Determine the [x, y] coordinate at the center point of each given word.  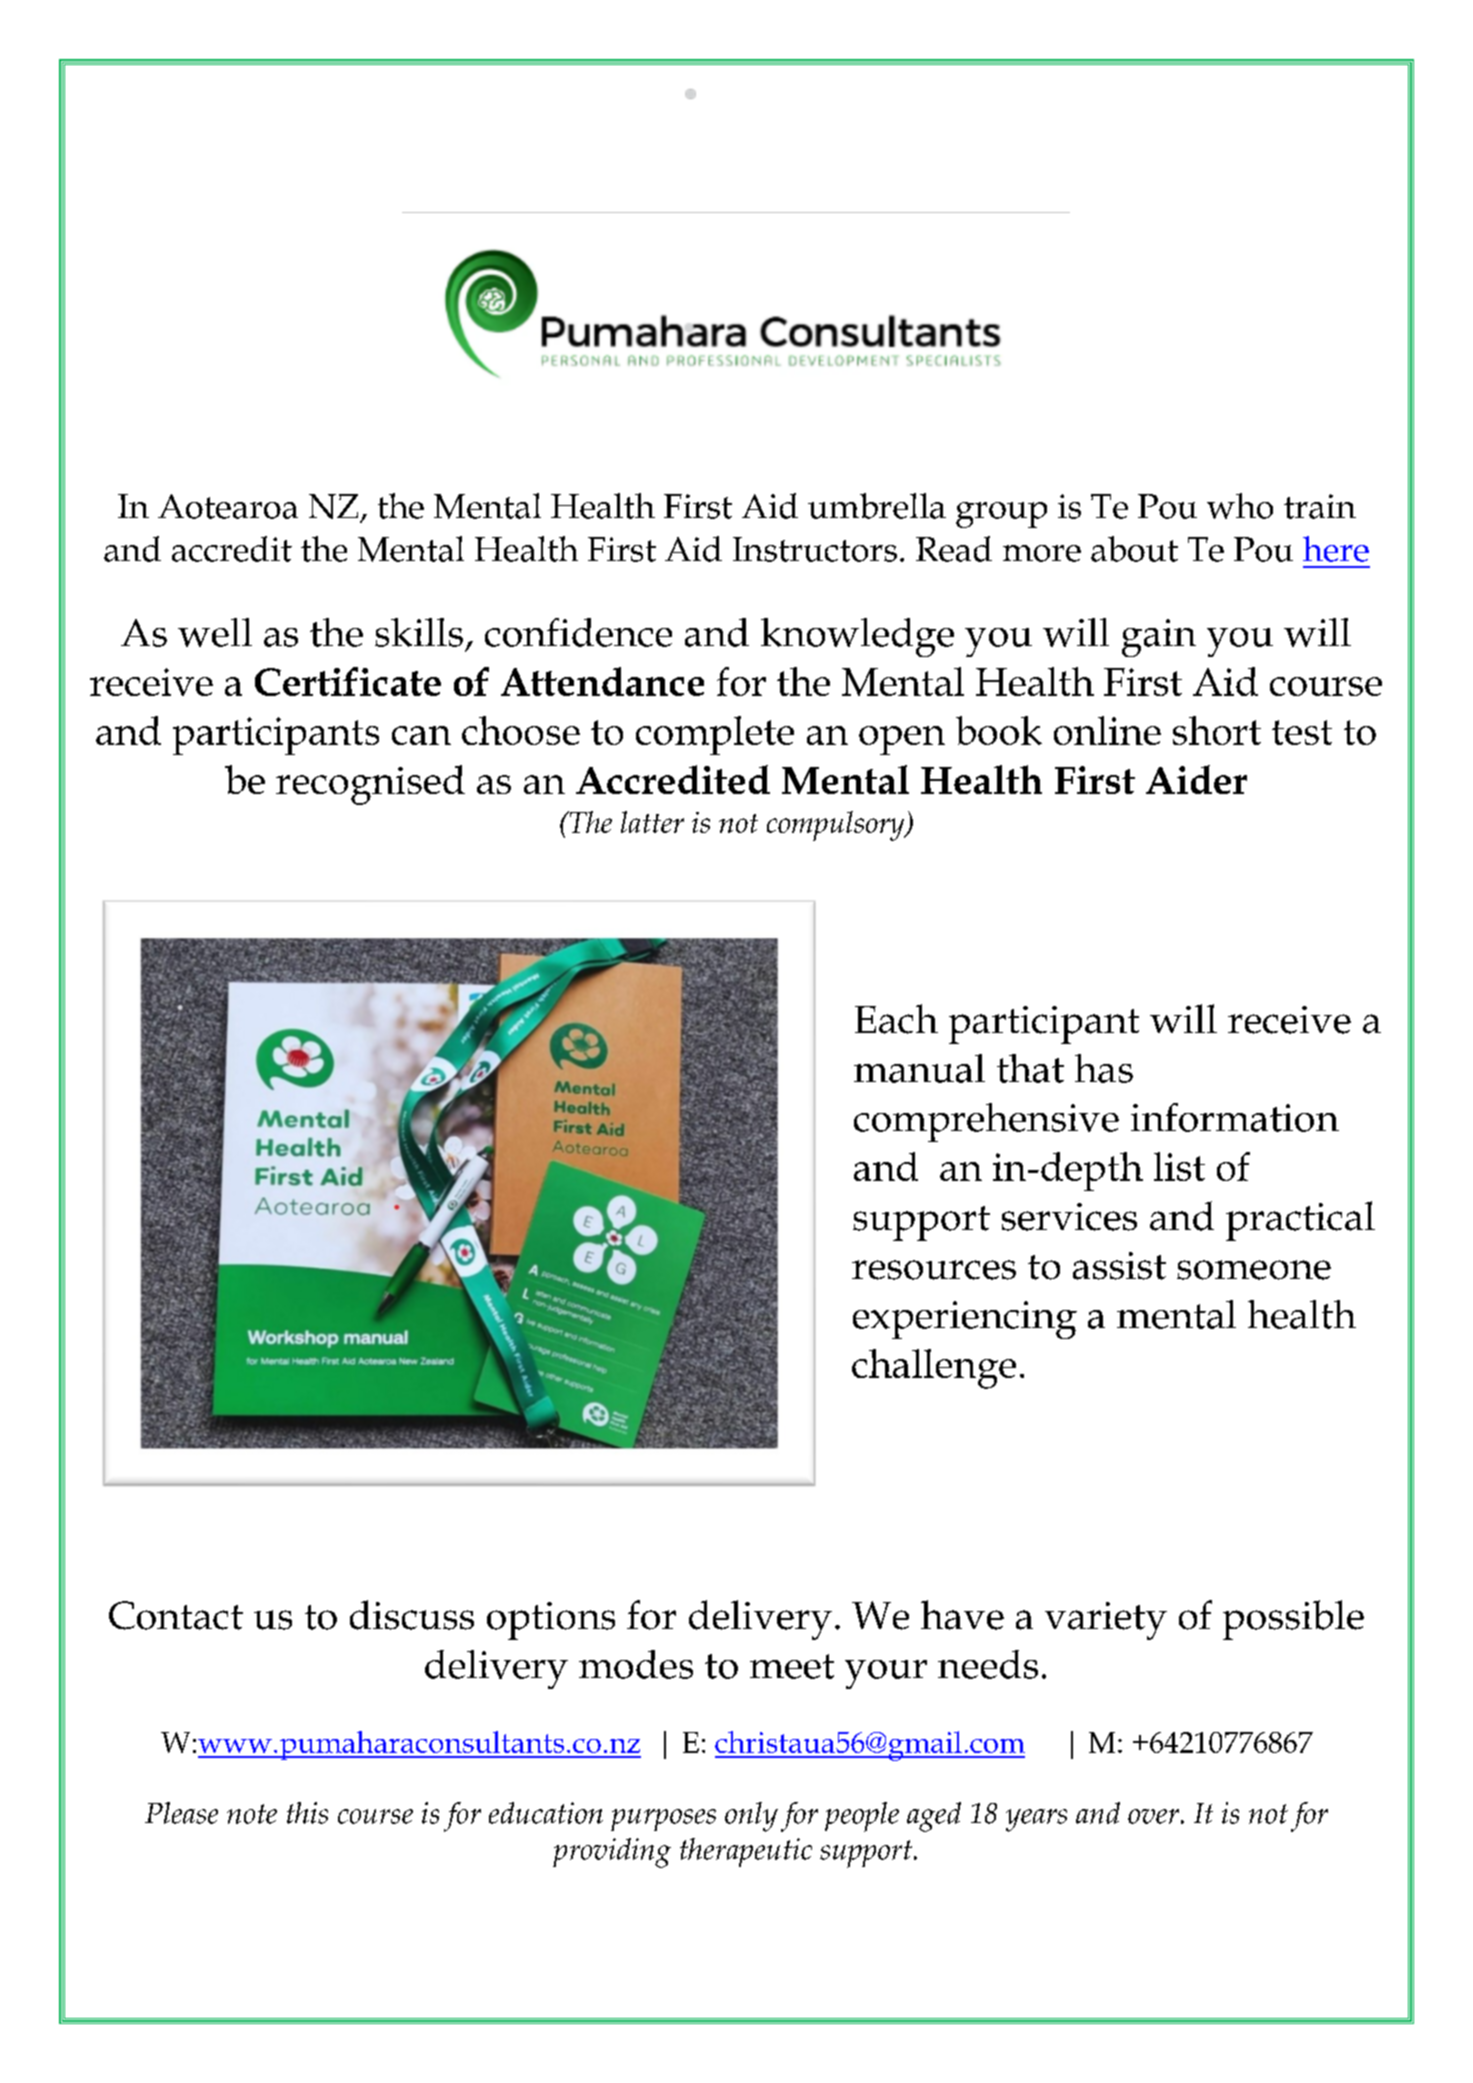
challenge [934, 1369]
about [1134, 549]
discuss [412, 1615]
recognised [370, 785]
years [1036, 1820]
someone [1254, 1270]
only [751, 1817]
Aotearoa [228, 506]
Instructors [815, 549]
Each [896, 1019]
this [307, 1813]
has [1104, 1068]
